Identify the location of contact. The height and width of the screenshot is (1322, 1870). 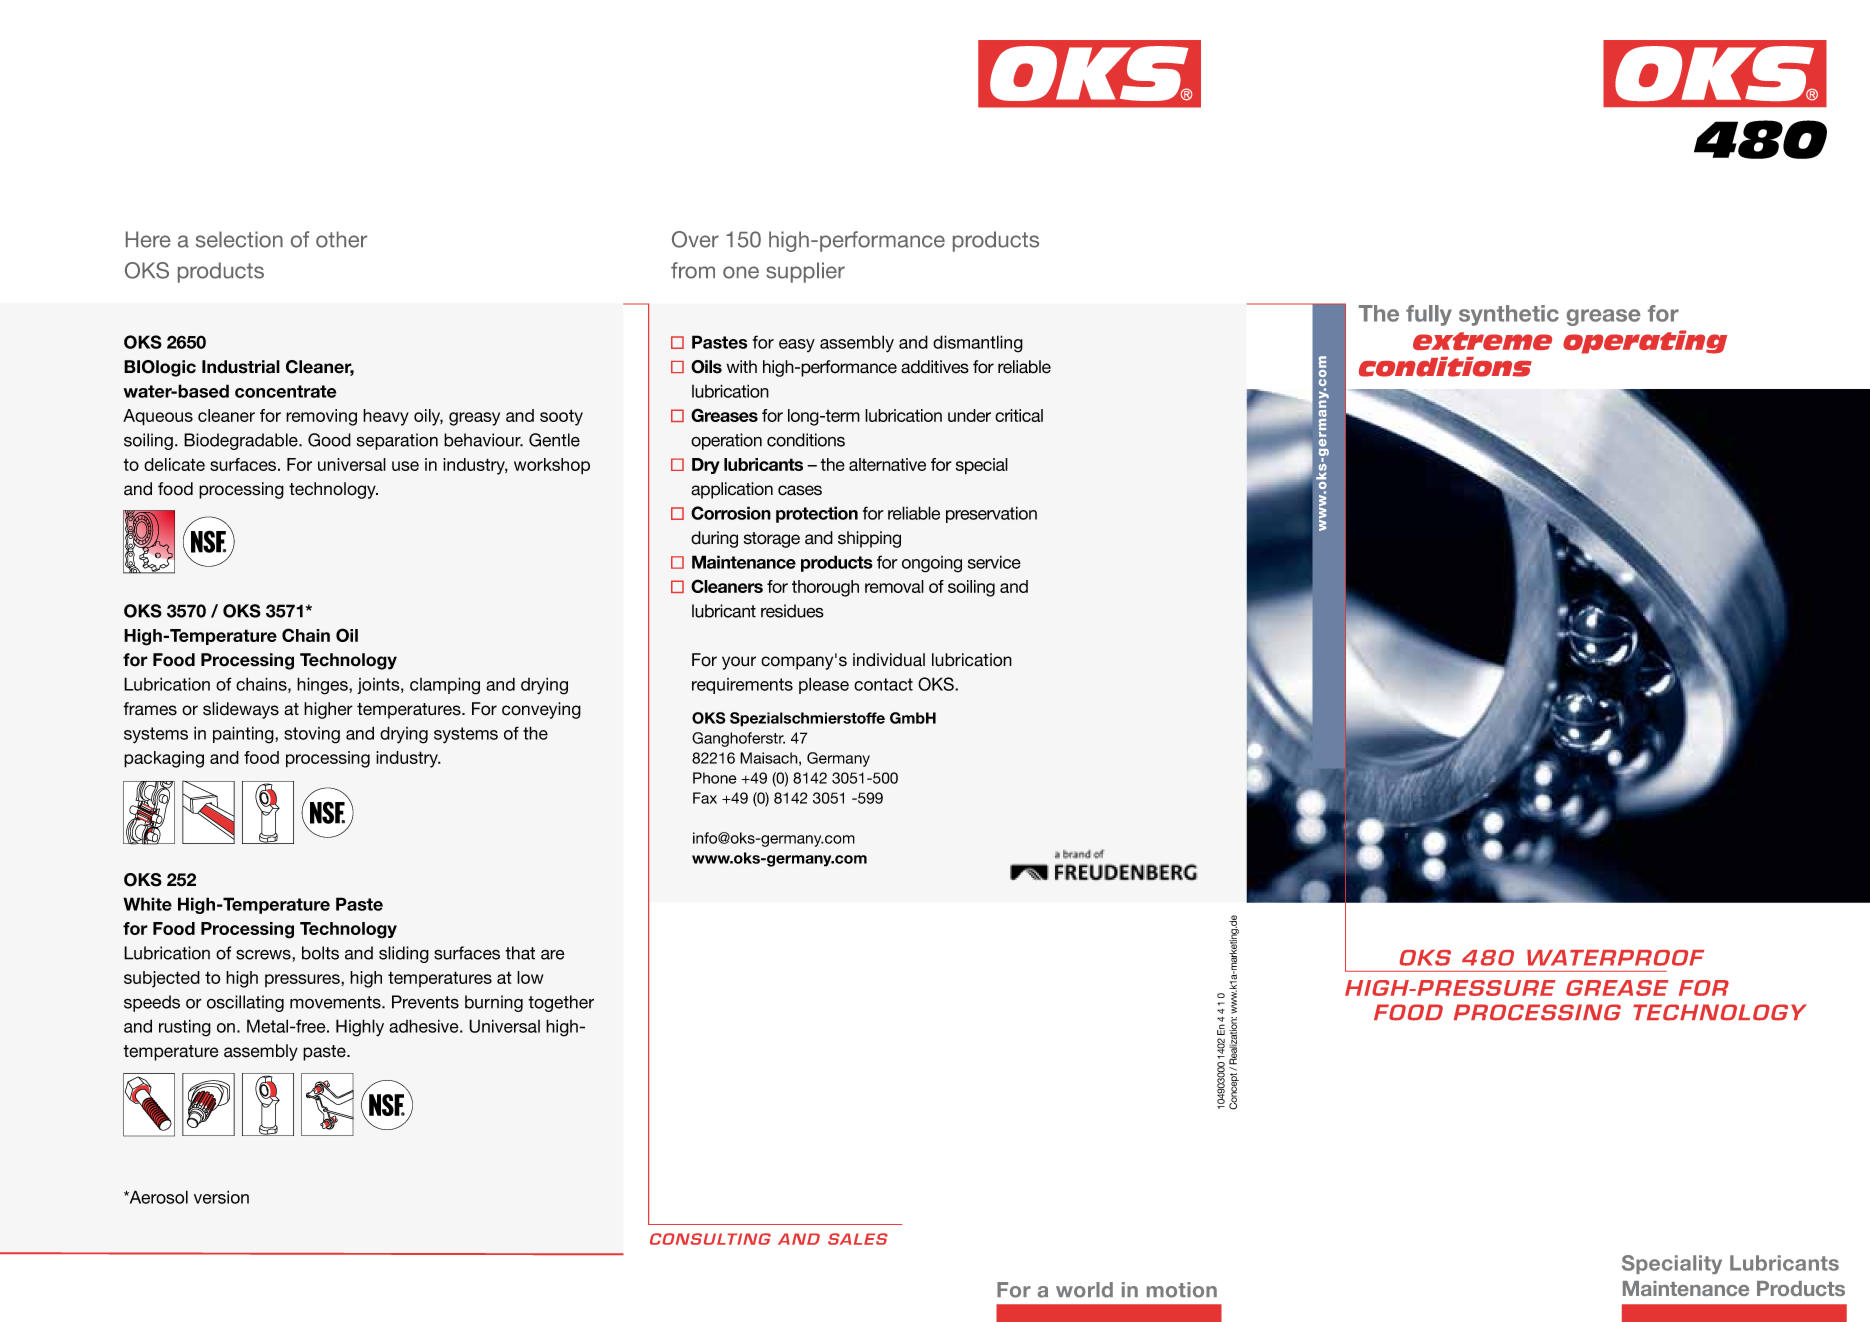
(883, 684).
